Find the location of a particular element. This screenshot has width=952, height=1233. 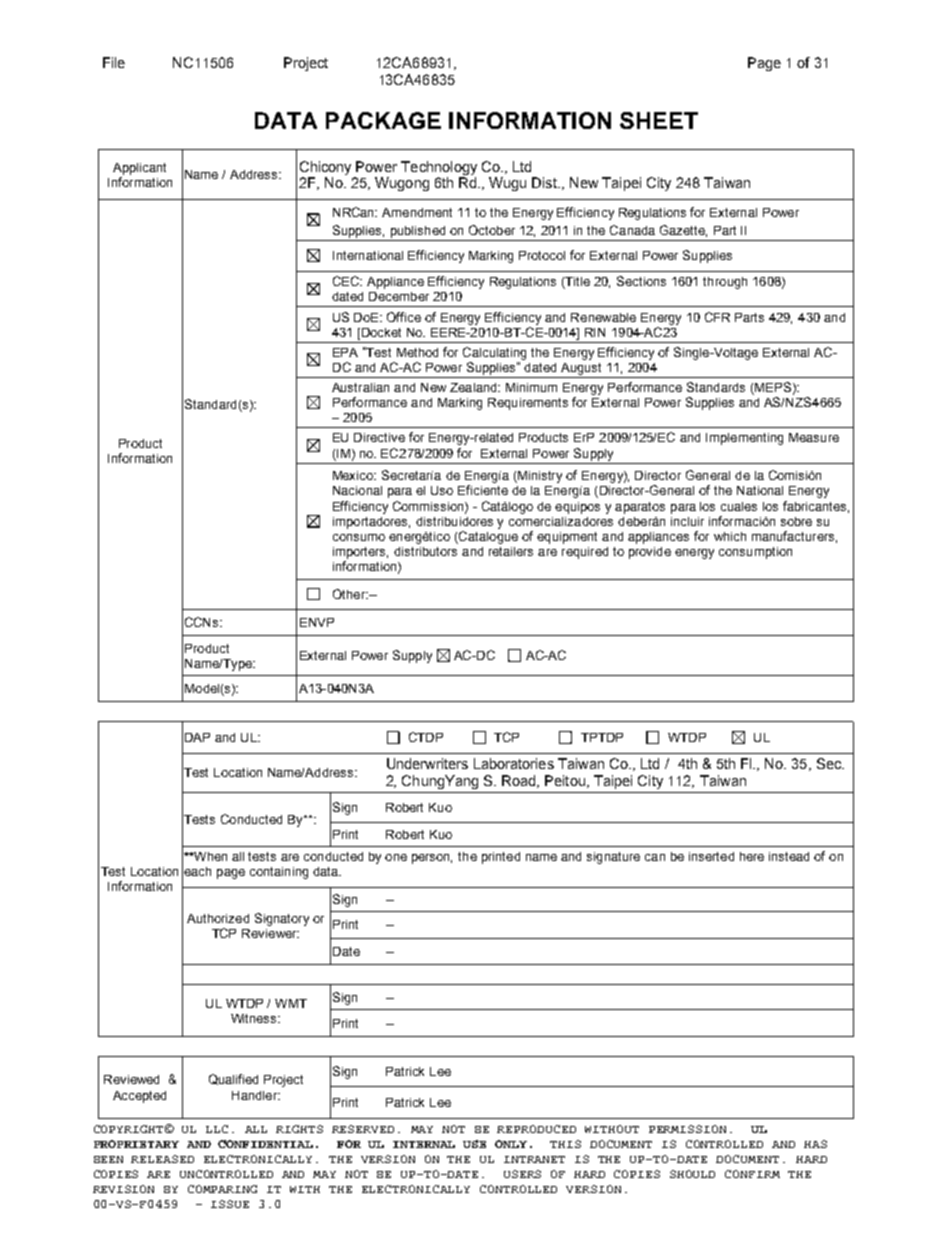

CFR is located at coordinates (717, 317).
